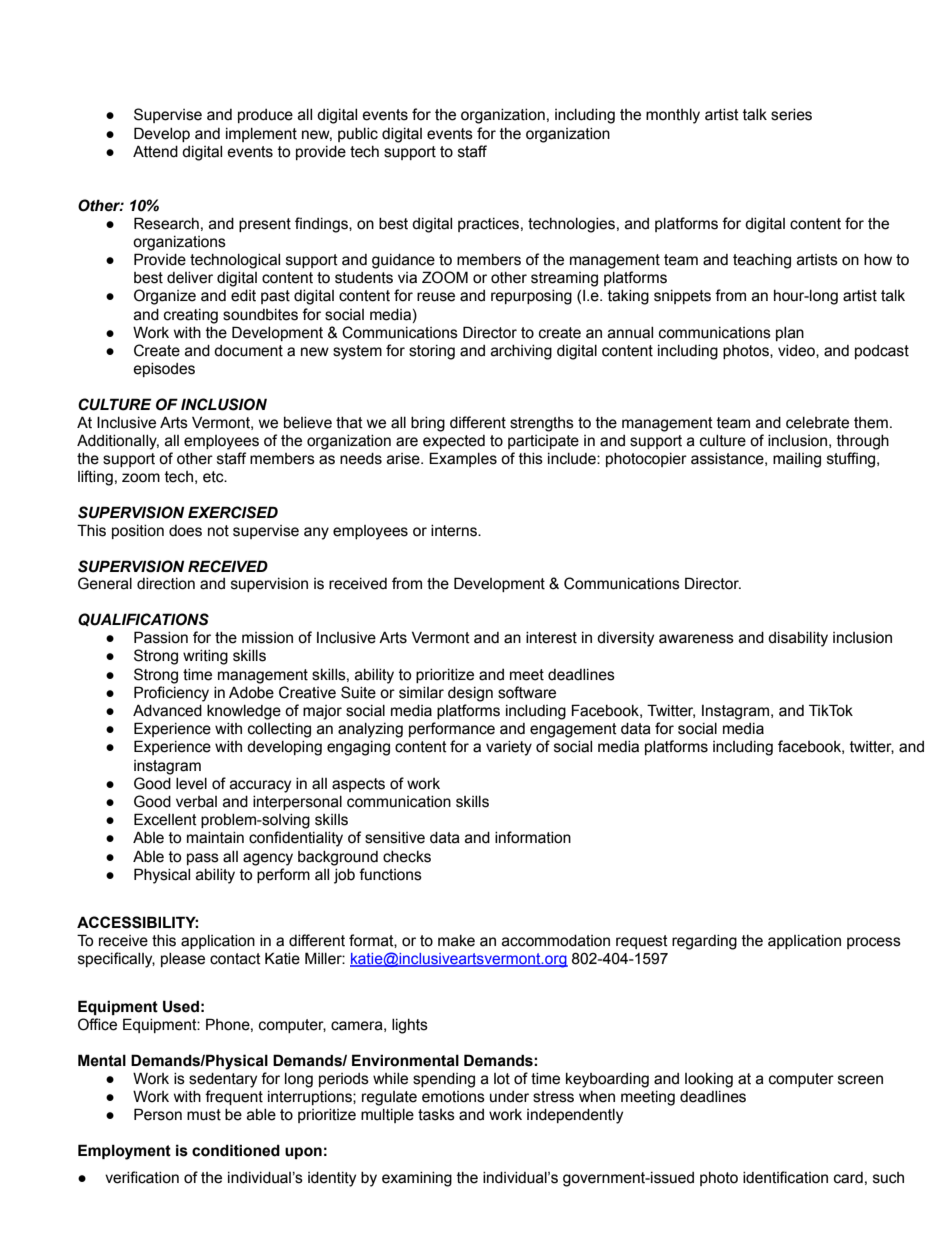 This document has width=952, height=1233. I want to click on conditioned, so click(236, 1150).
